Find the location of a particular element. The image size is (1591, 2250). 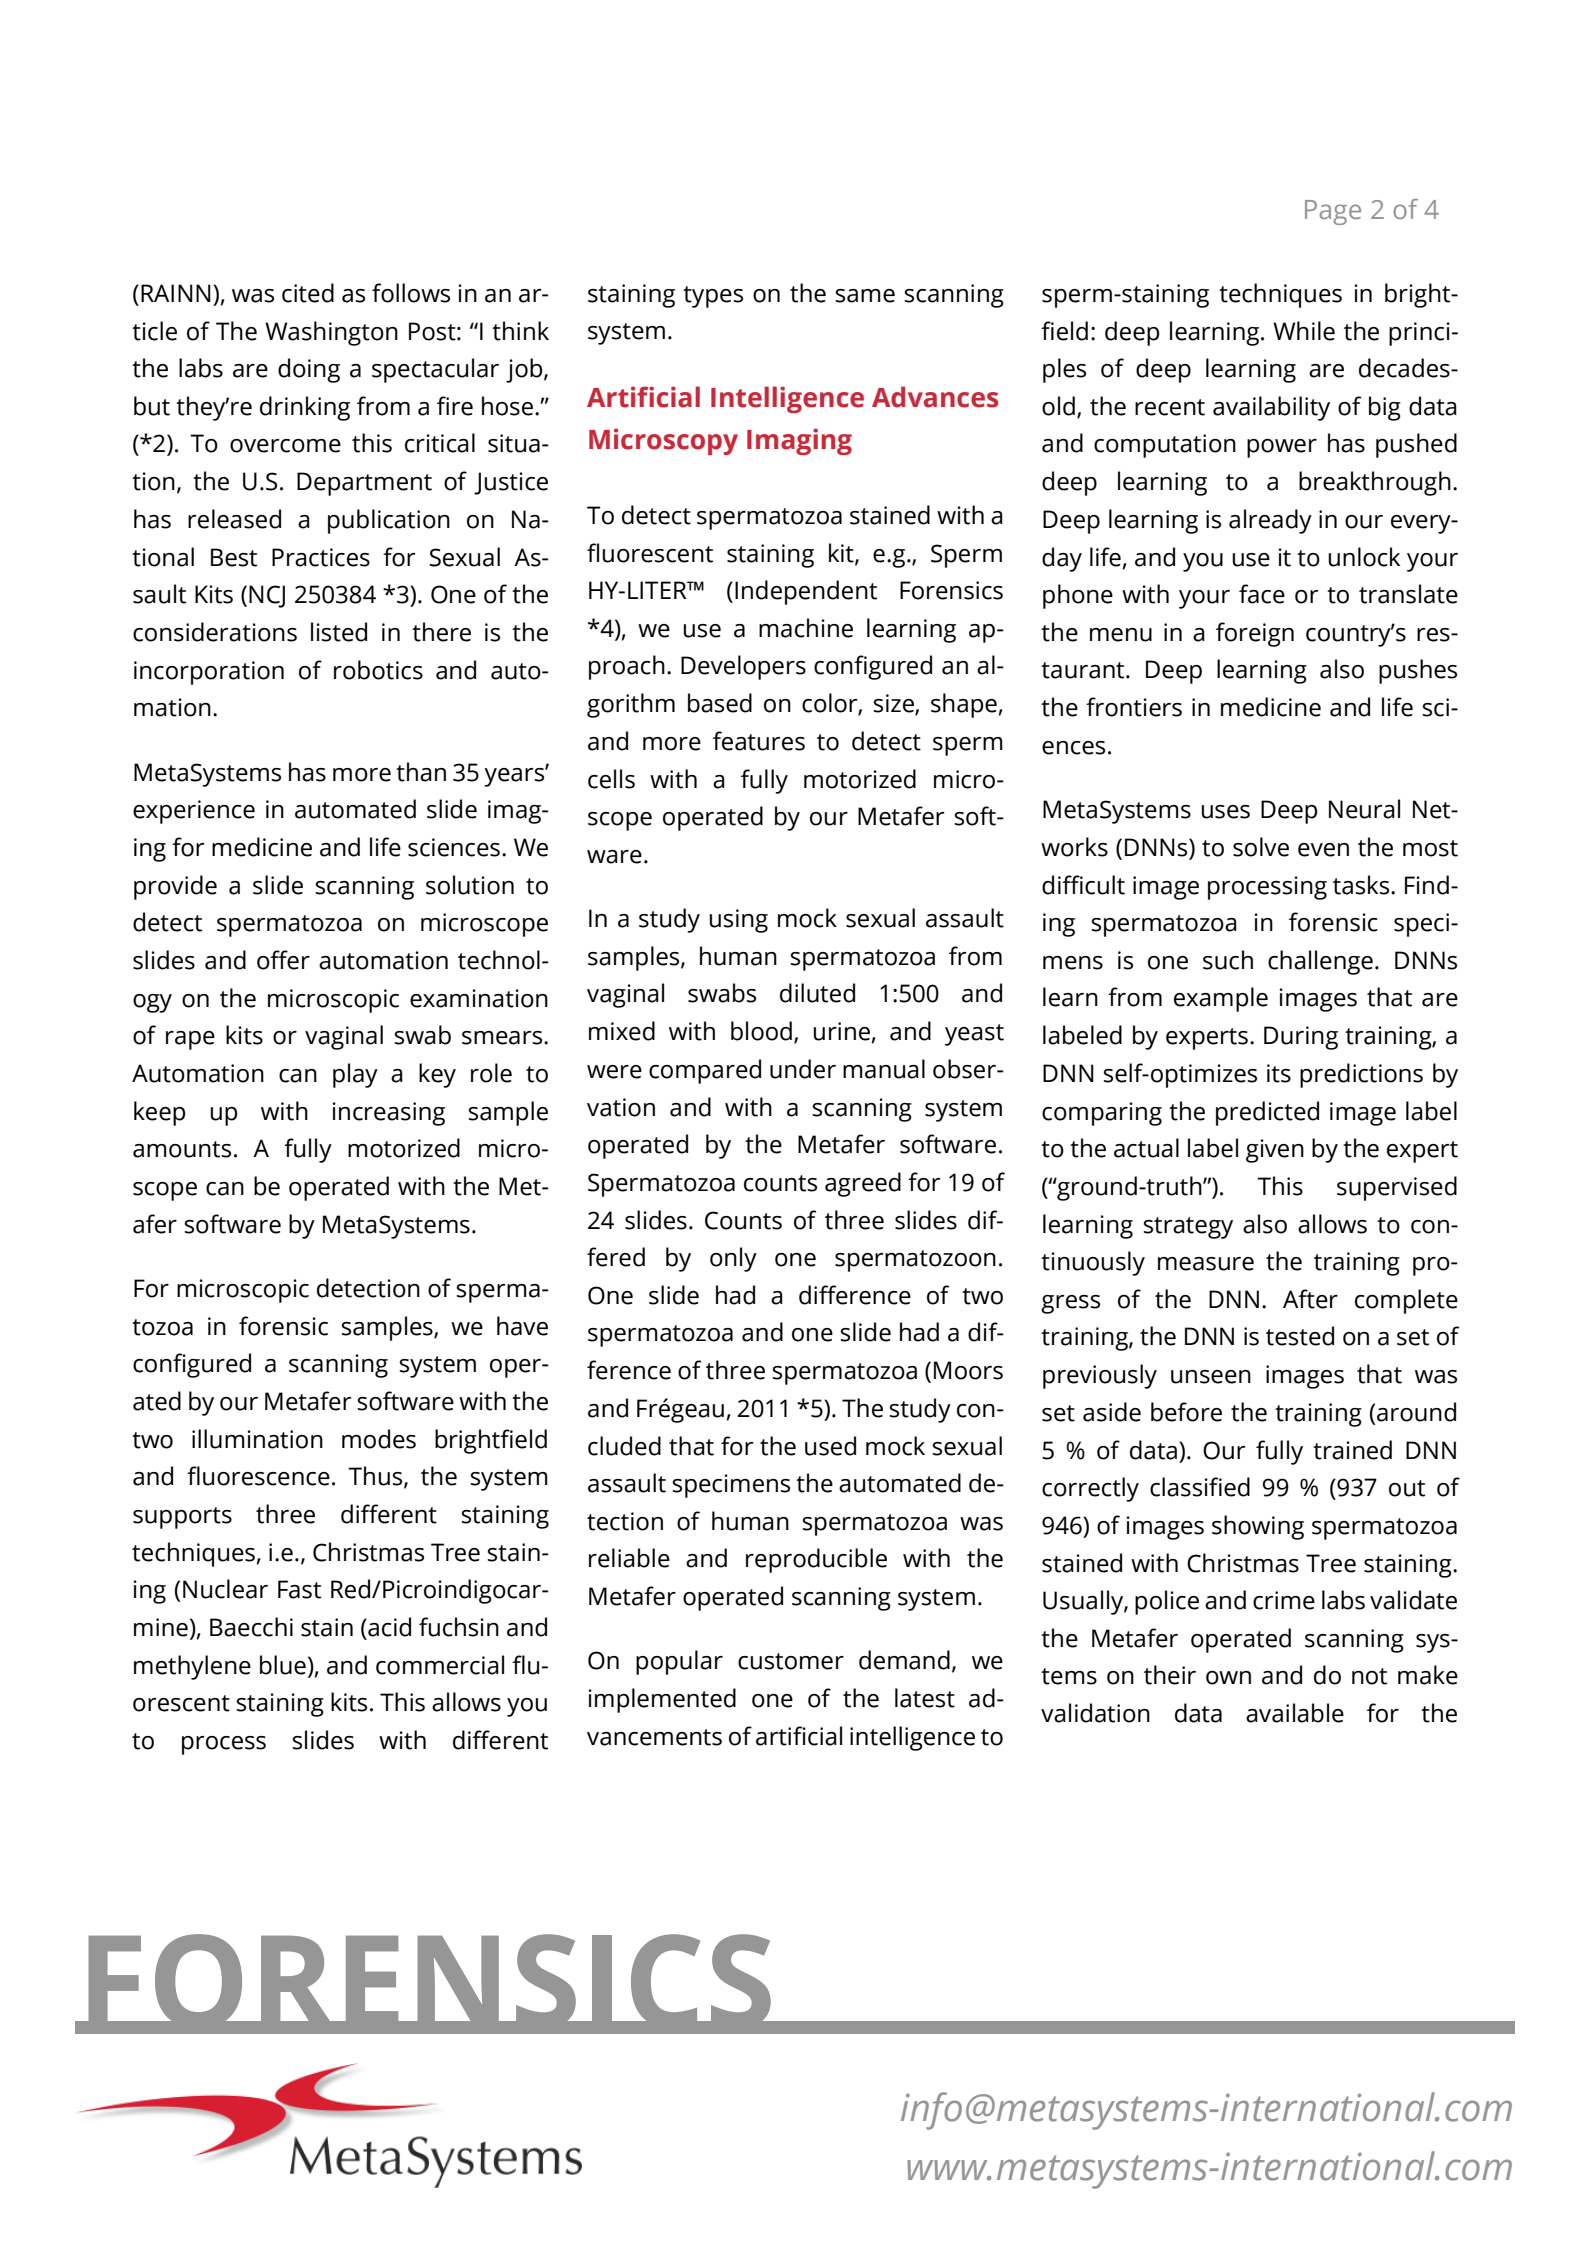

customer is located at coordinates (791, 1661).
